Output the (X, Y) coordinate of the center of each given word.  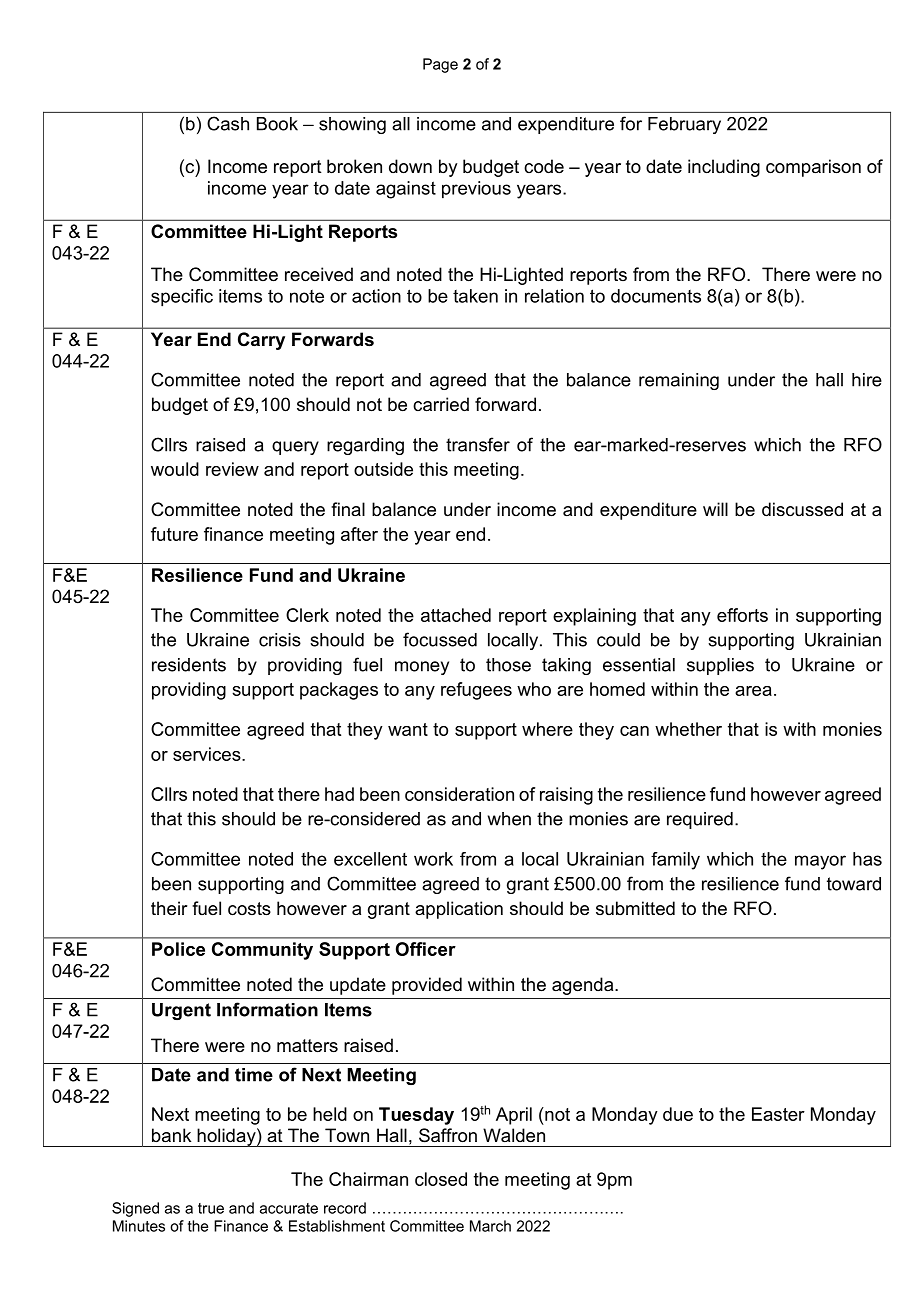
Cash (228, 123)
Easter (778, 1114)
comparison (813, 168)
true (211, 1208)
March (490, 1226)
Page (440, 65)
